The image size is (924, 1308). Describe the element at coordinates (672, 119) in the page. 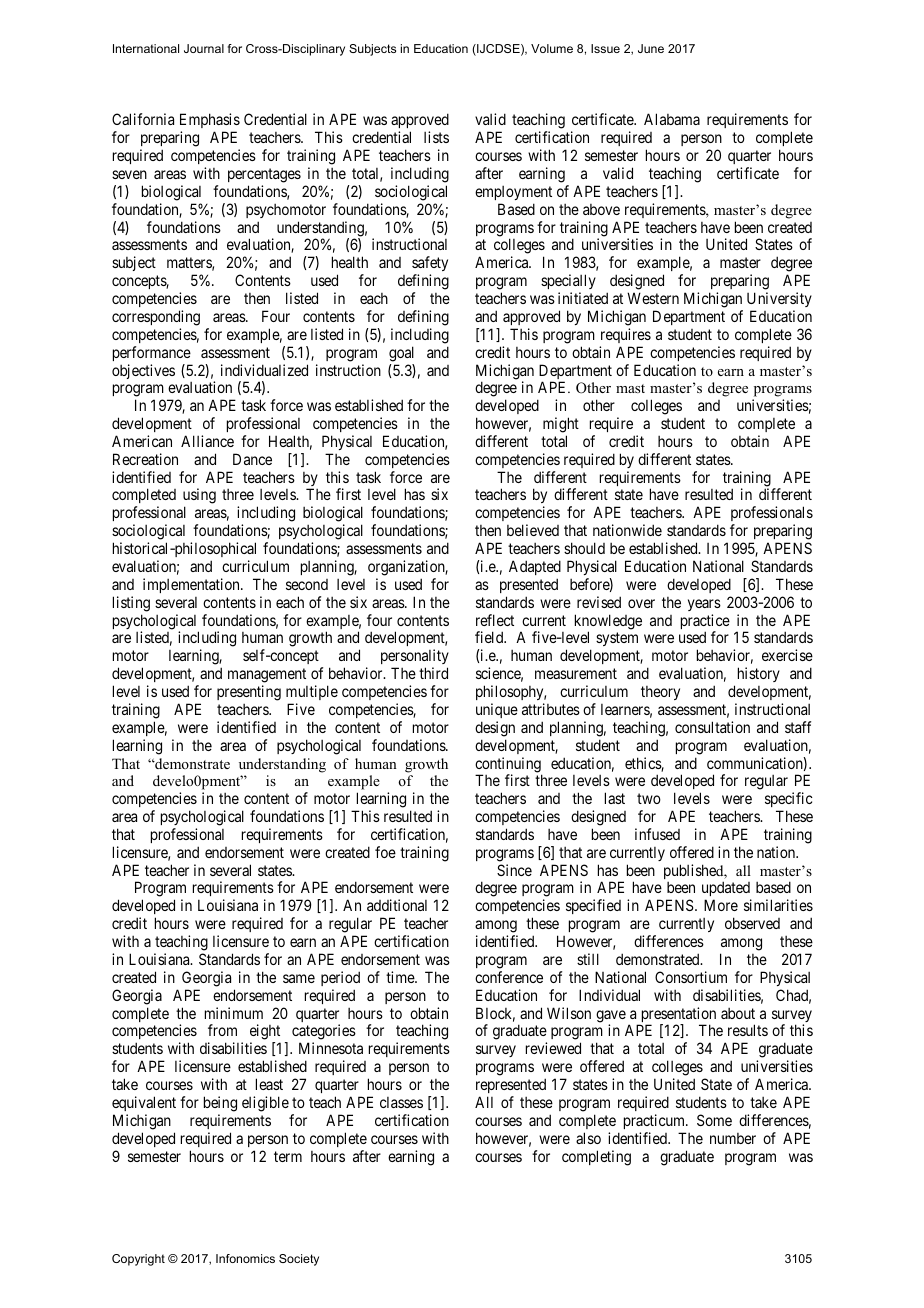

I see `Alabama` at that location.
